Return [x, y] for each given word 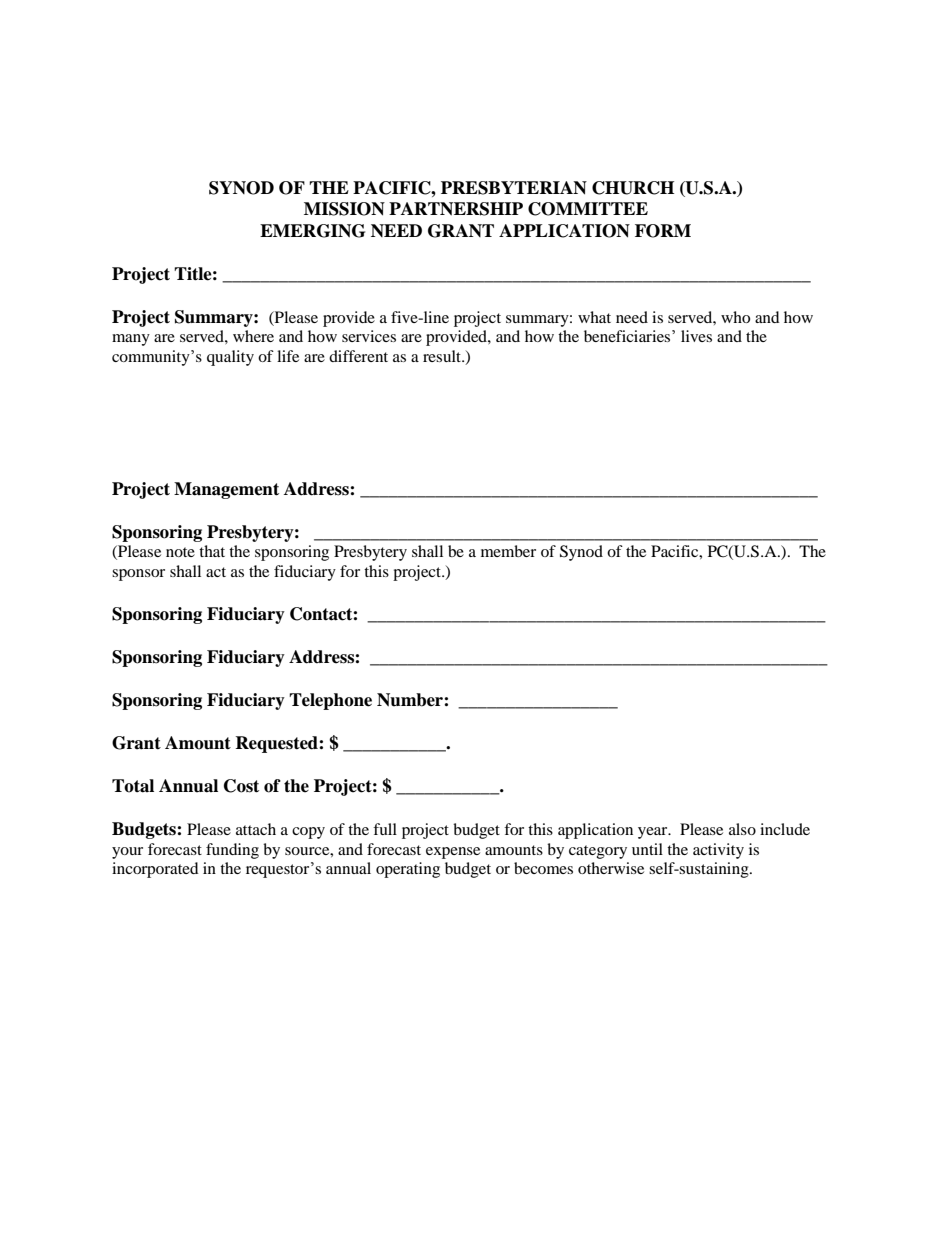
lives [696, 336]
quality [230, 358]
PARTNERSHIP [456, 209]
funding [232, 851]
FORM [663, 231]
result [443, 356]
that [212, 551]
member [508, 551]
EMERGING [312, 231]
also [742, 829]
